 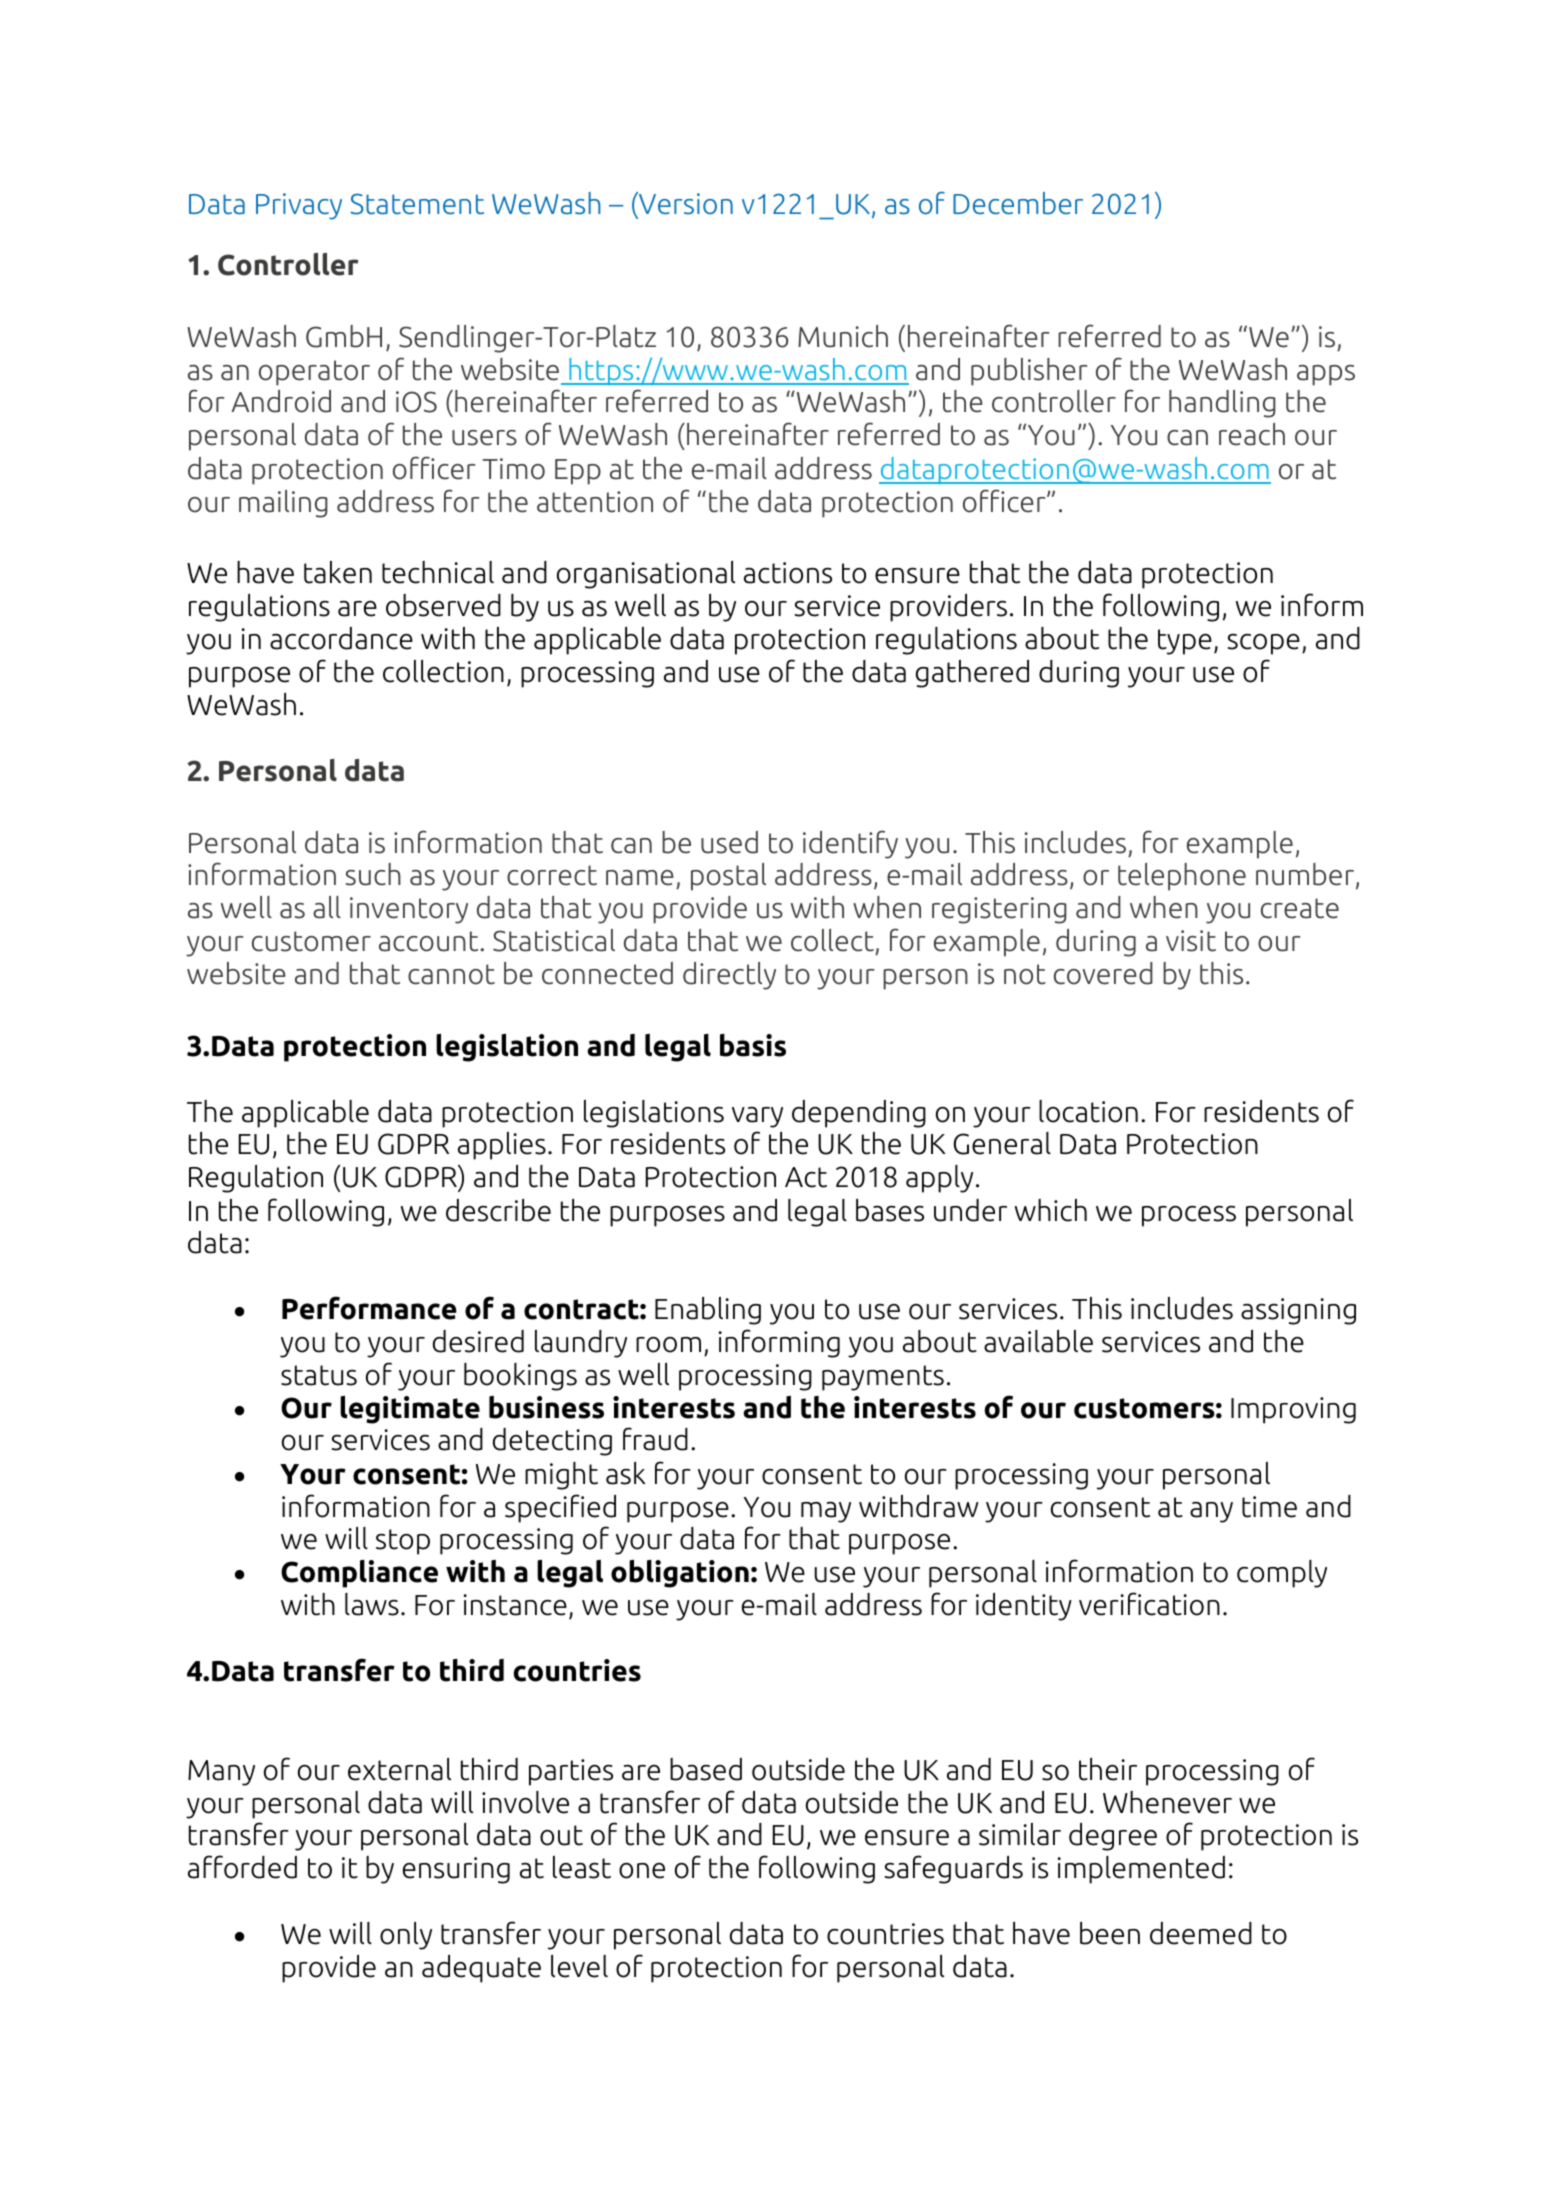 What do you see at coordinates (1182, 877) in the screenshot?
I see `telephone` at bounding box center [1182, 877].
